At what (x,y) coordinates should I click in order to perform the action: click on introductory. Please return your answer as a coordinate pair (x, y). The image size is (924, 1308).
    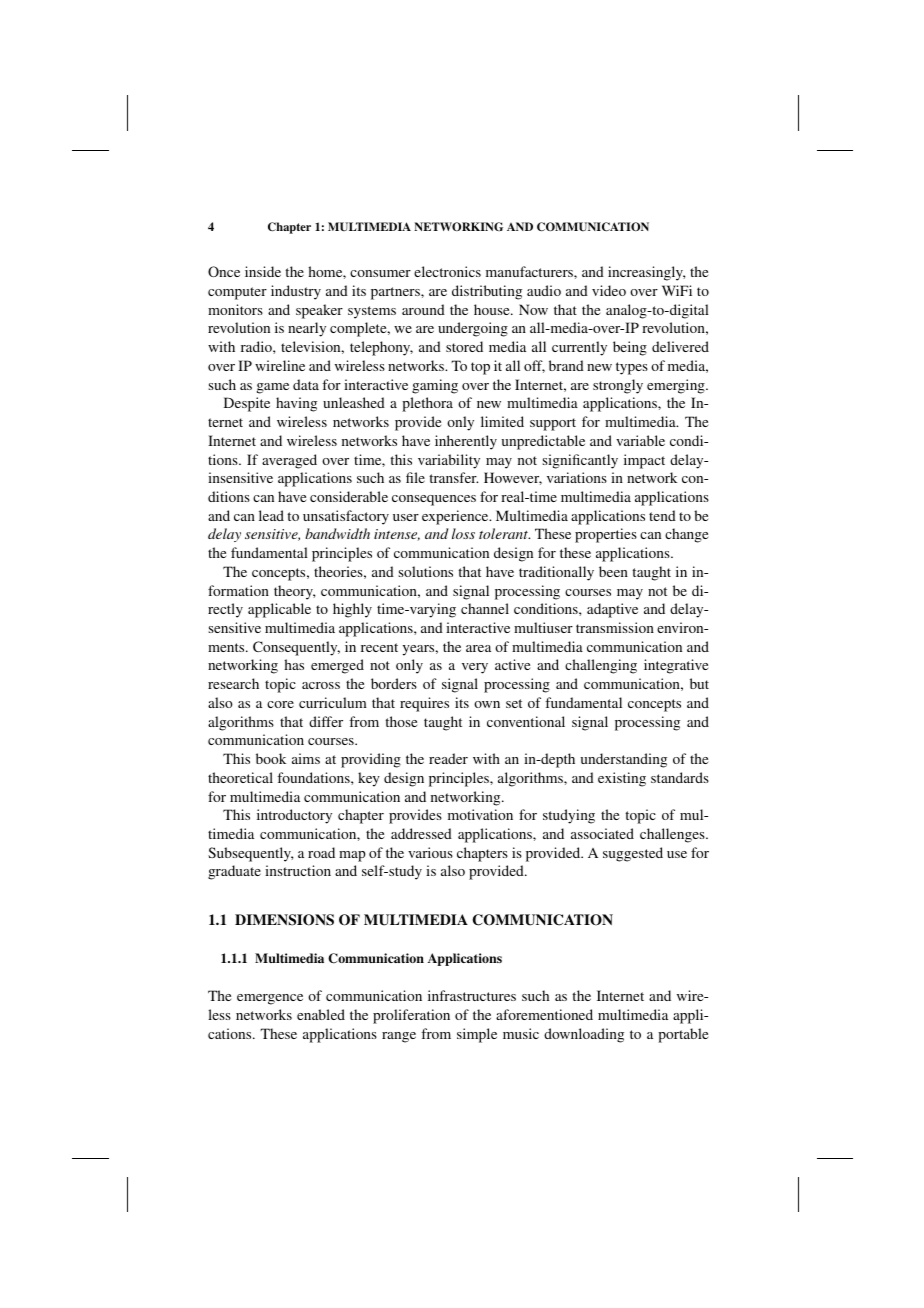
    Looking at the image, I should click on (294, 816).
